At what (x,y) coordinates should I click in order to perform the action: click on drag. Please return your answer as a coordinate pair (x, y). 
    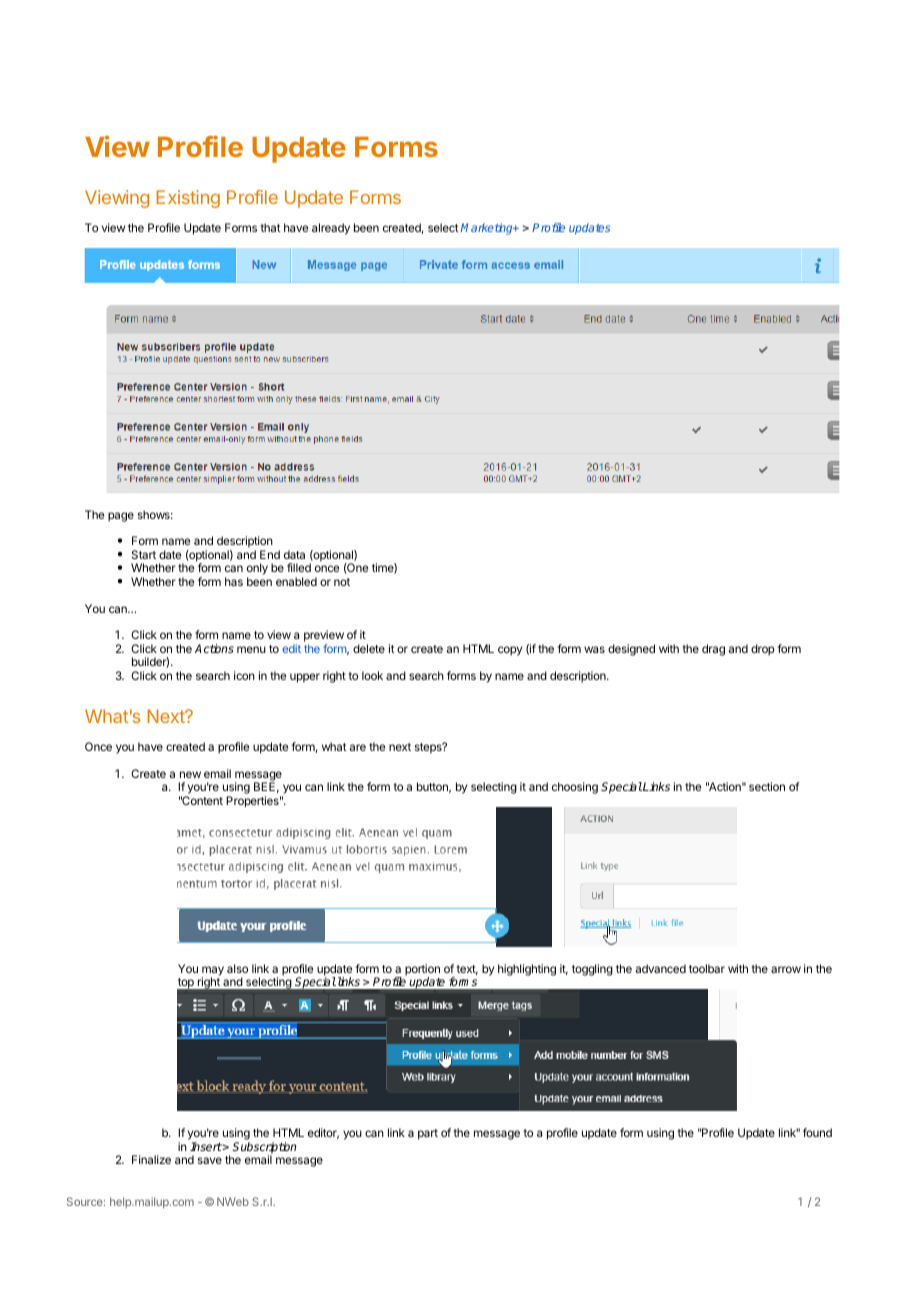
    Looking at the image, I should click on (713, 650).
